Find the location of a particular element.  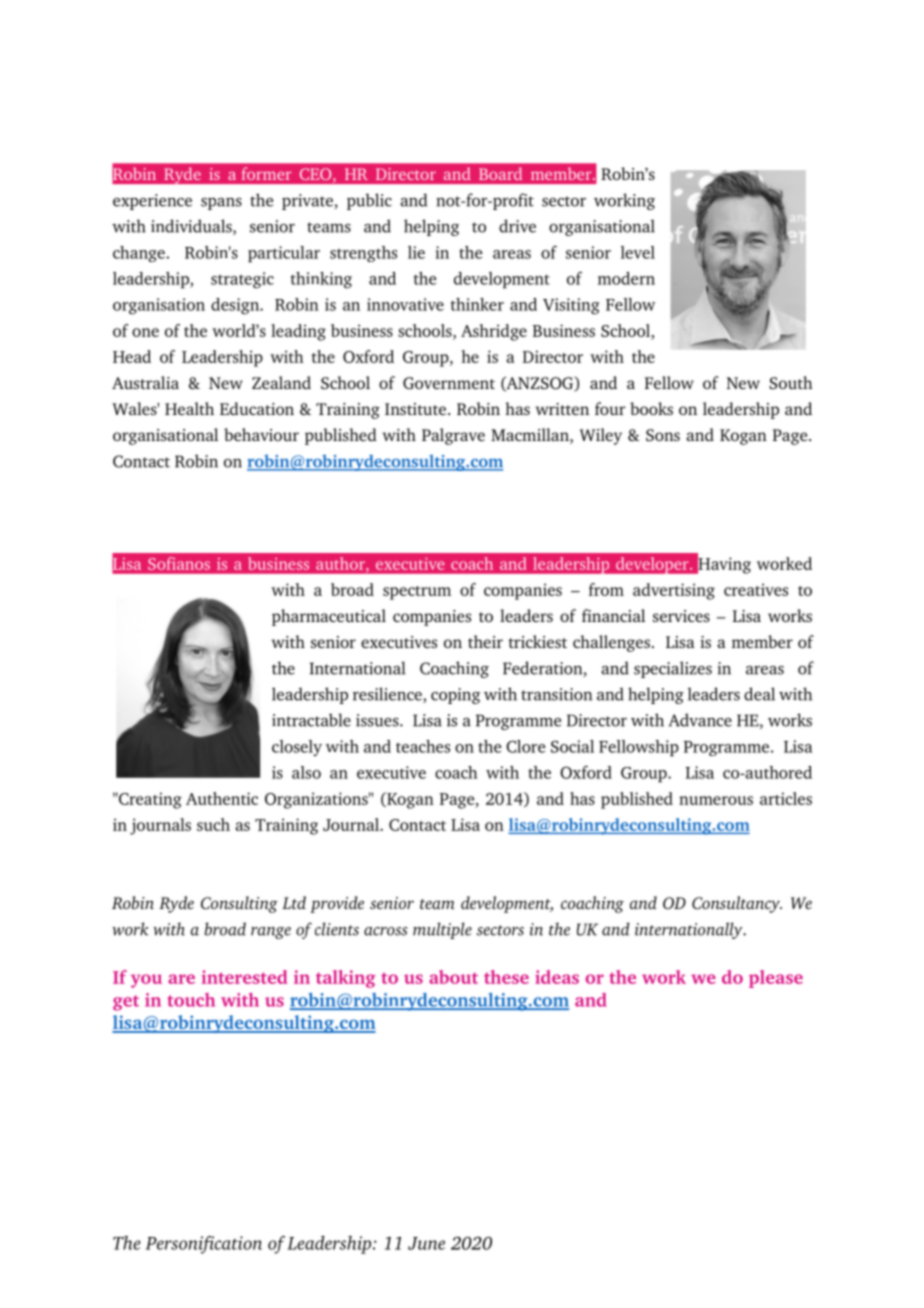

Personification is located at coordinates (204, 1245).
